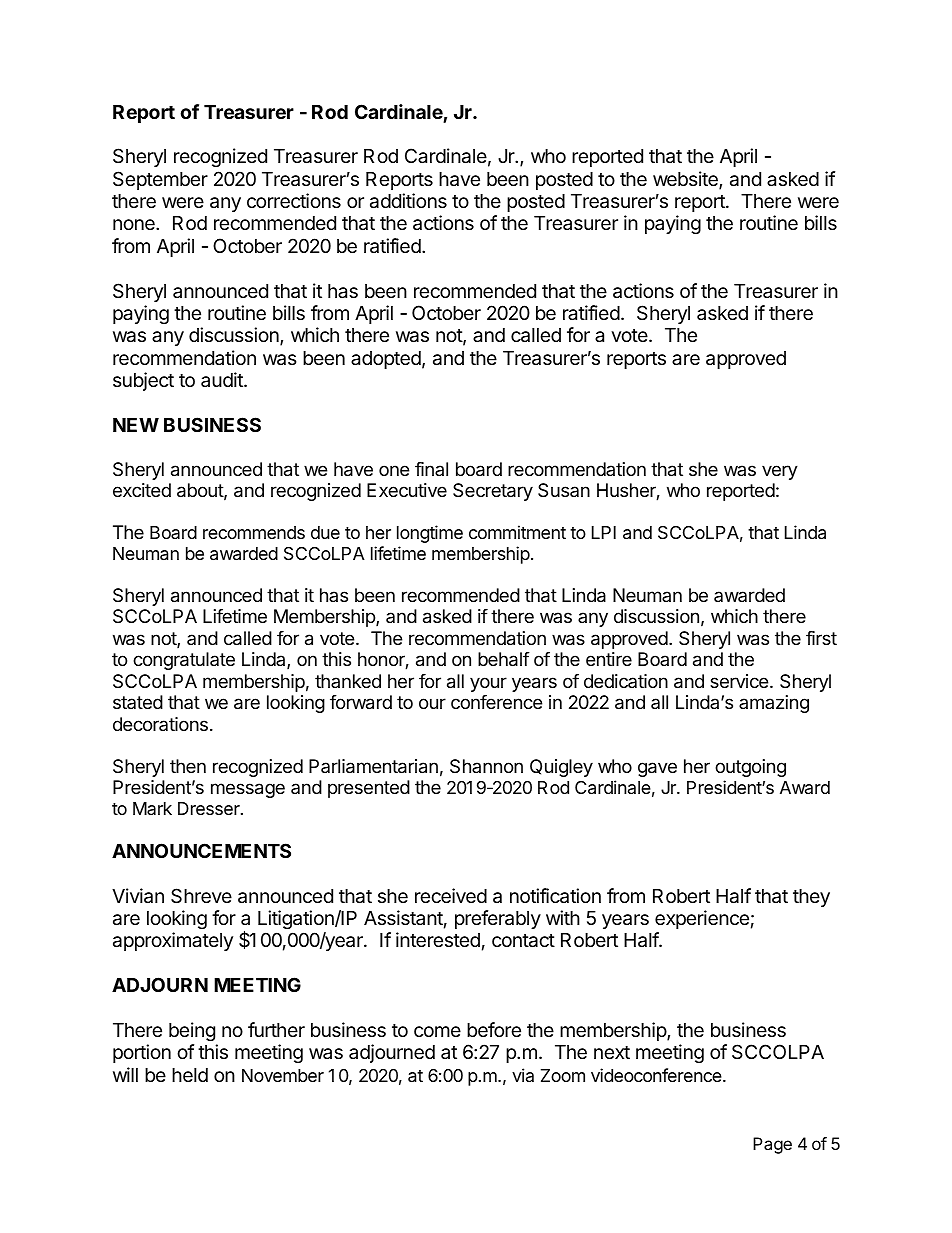  I want to click on held, so click(190, 1075).
